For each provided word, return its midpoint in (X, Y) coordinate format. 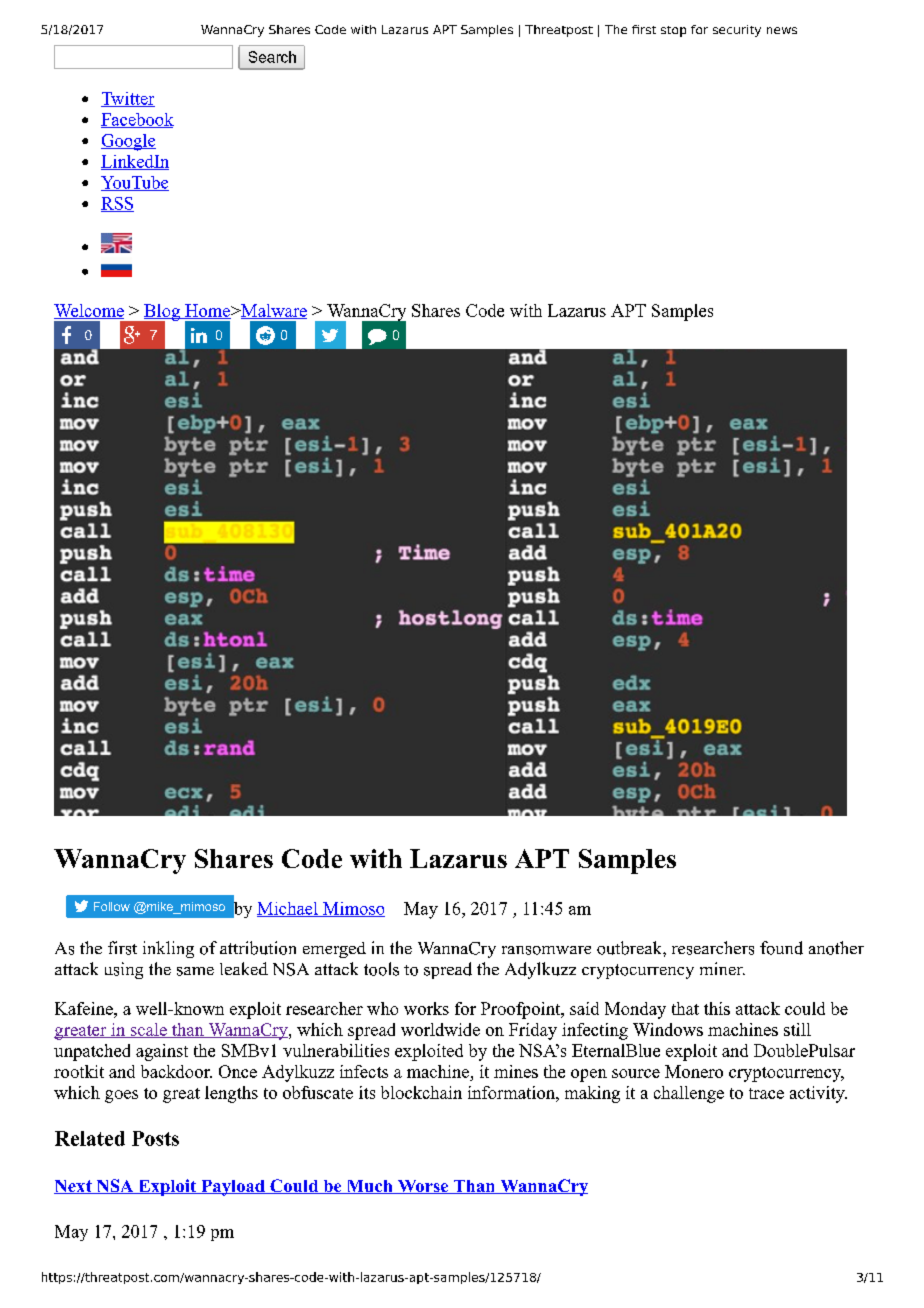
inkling (168, 949)
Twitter (128, 99)
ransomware (546, 950)
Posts (155, 1138)
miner (722, 968)
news (782, 30)
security (737, 31)
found (781, 948)
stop (673, 31)
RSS (117, 204)
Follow (112, 906)
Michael (288, 909)
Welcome (89, 311)
